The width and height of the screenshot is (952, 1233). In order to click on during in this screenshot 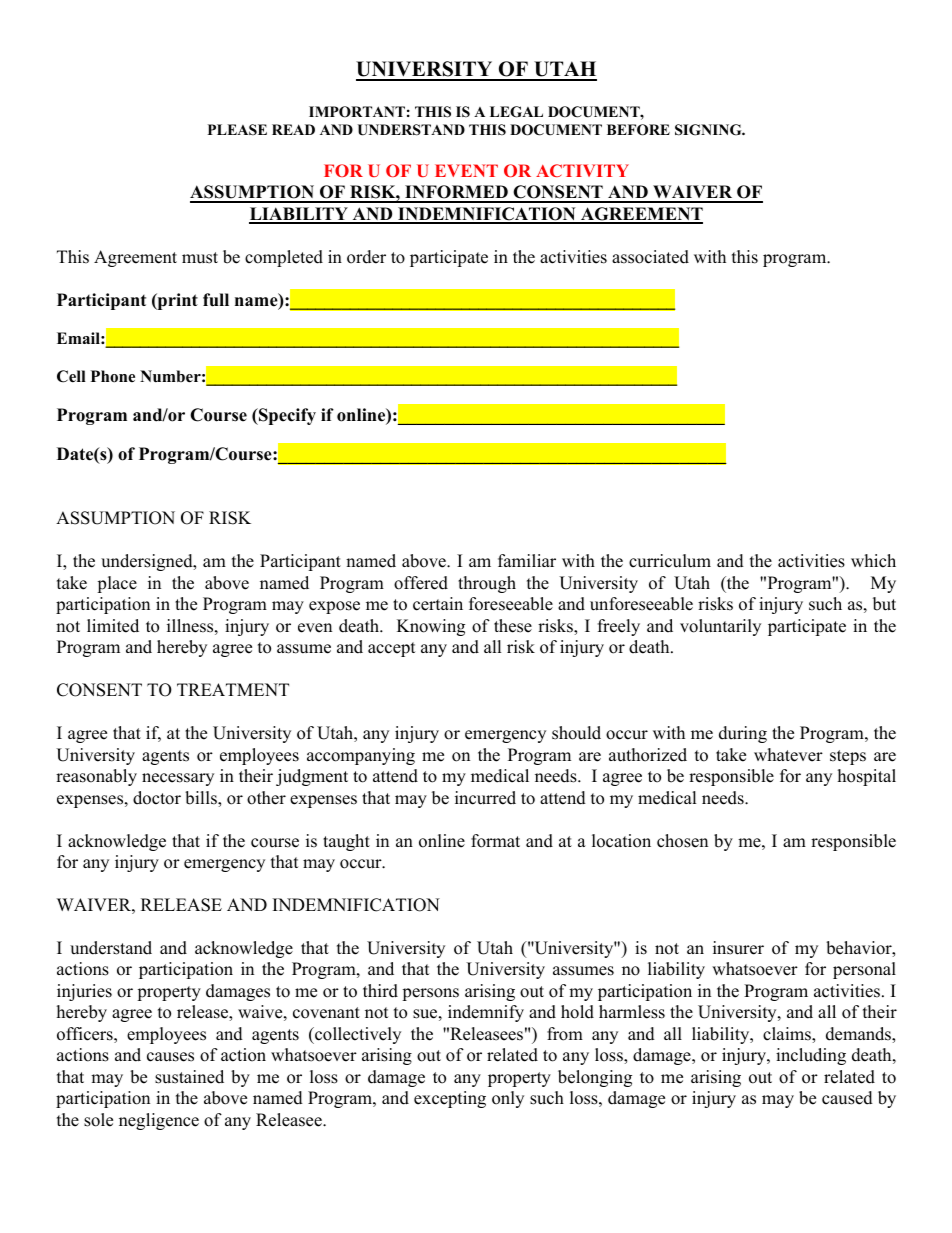, I will do `click(743, 734)`.
